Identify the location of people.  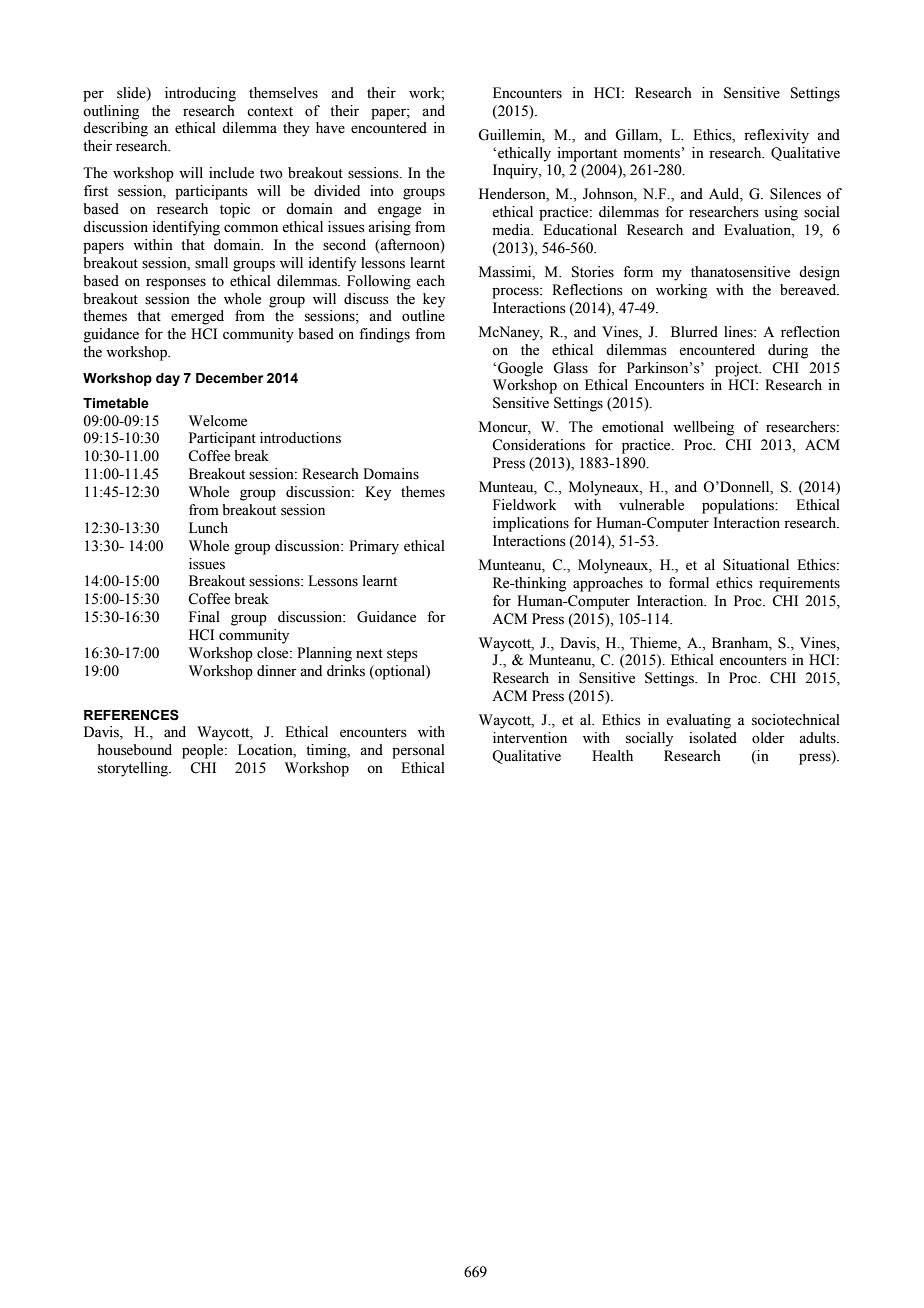
(204, 751).
